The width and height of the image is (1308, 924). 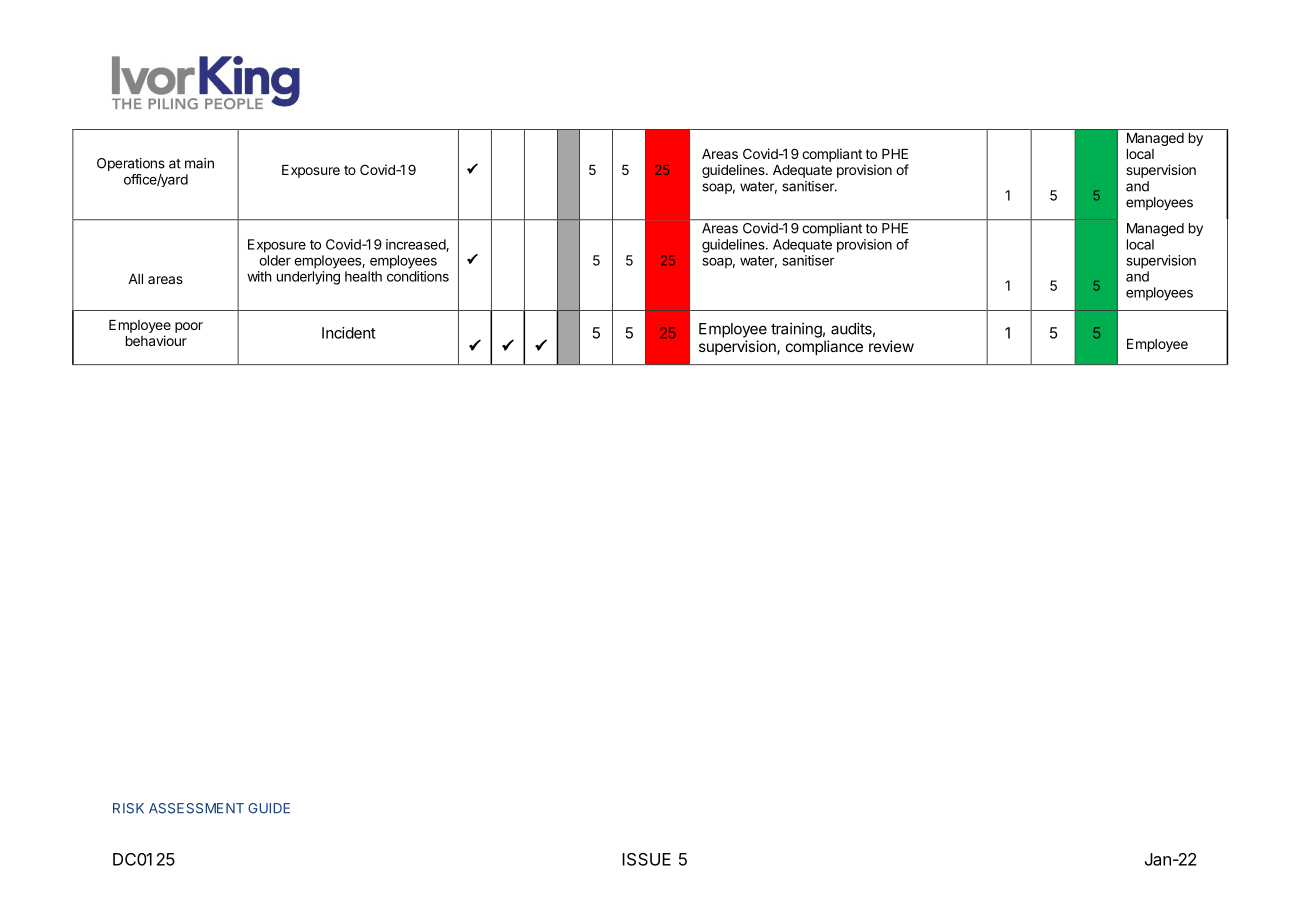 What do you see at coordinates (891, 346) in the image?
I see `review` at bounding box center [891, 346].
